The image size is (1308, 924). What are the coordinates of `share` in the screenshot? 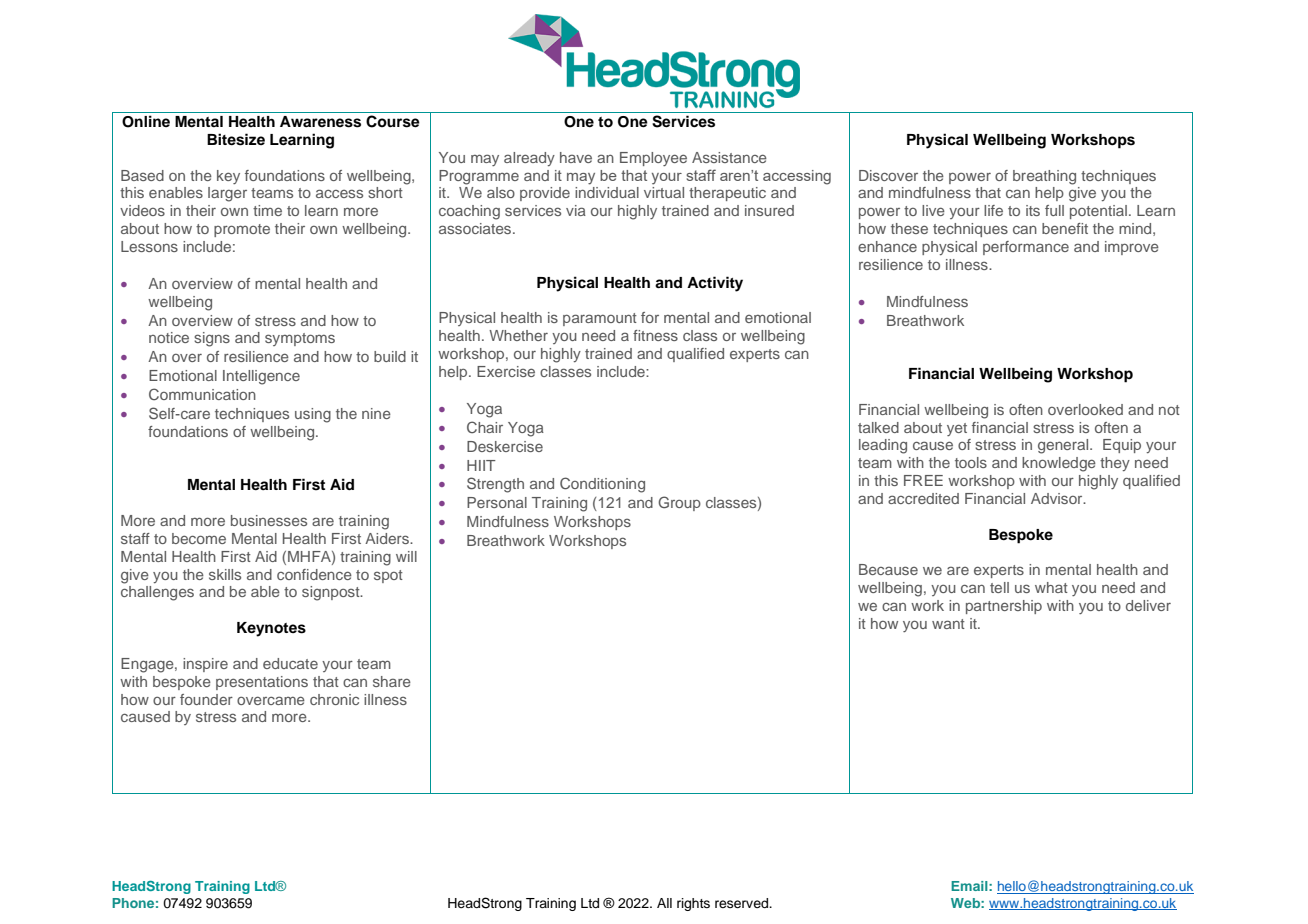 It's located at (392, 681).
